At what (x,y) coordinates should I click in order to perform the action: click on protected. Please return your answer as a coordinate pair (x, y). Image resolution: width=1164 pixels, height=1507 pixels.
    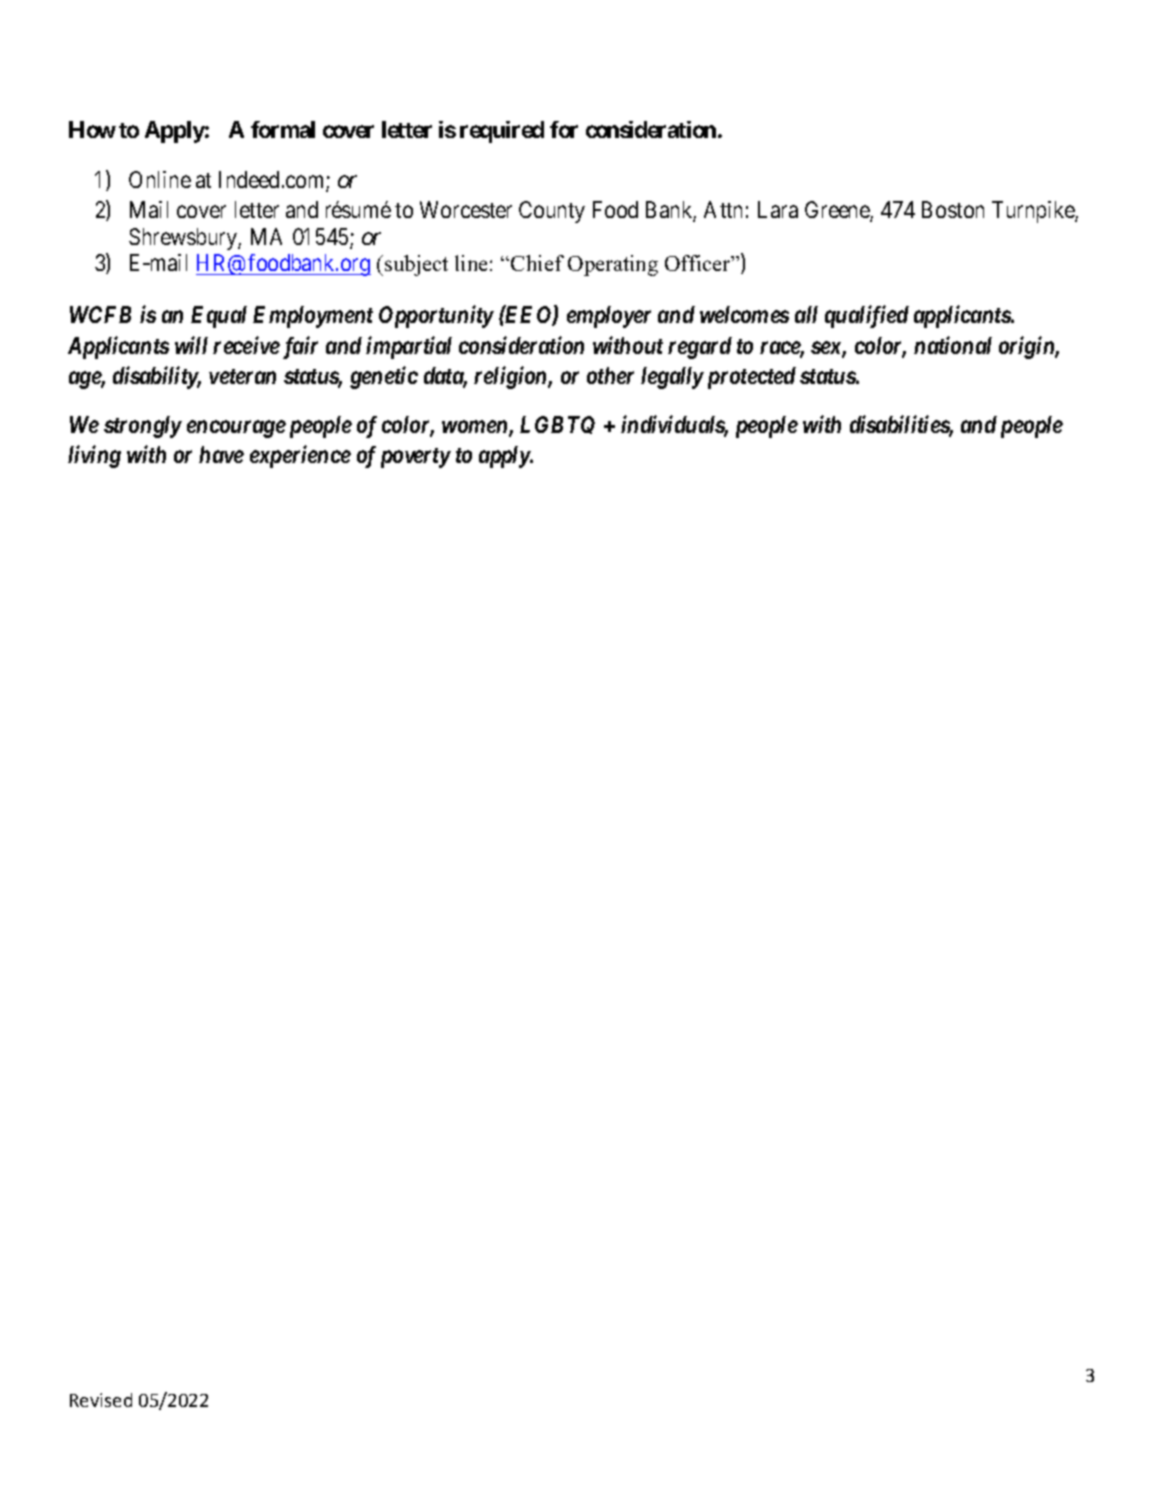
    Looking at the image, I should click on (749, 378).
